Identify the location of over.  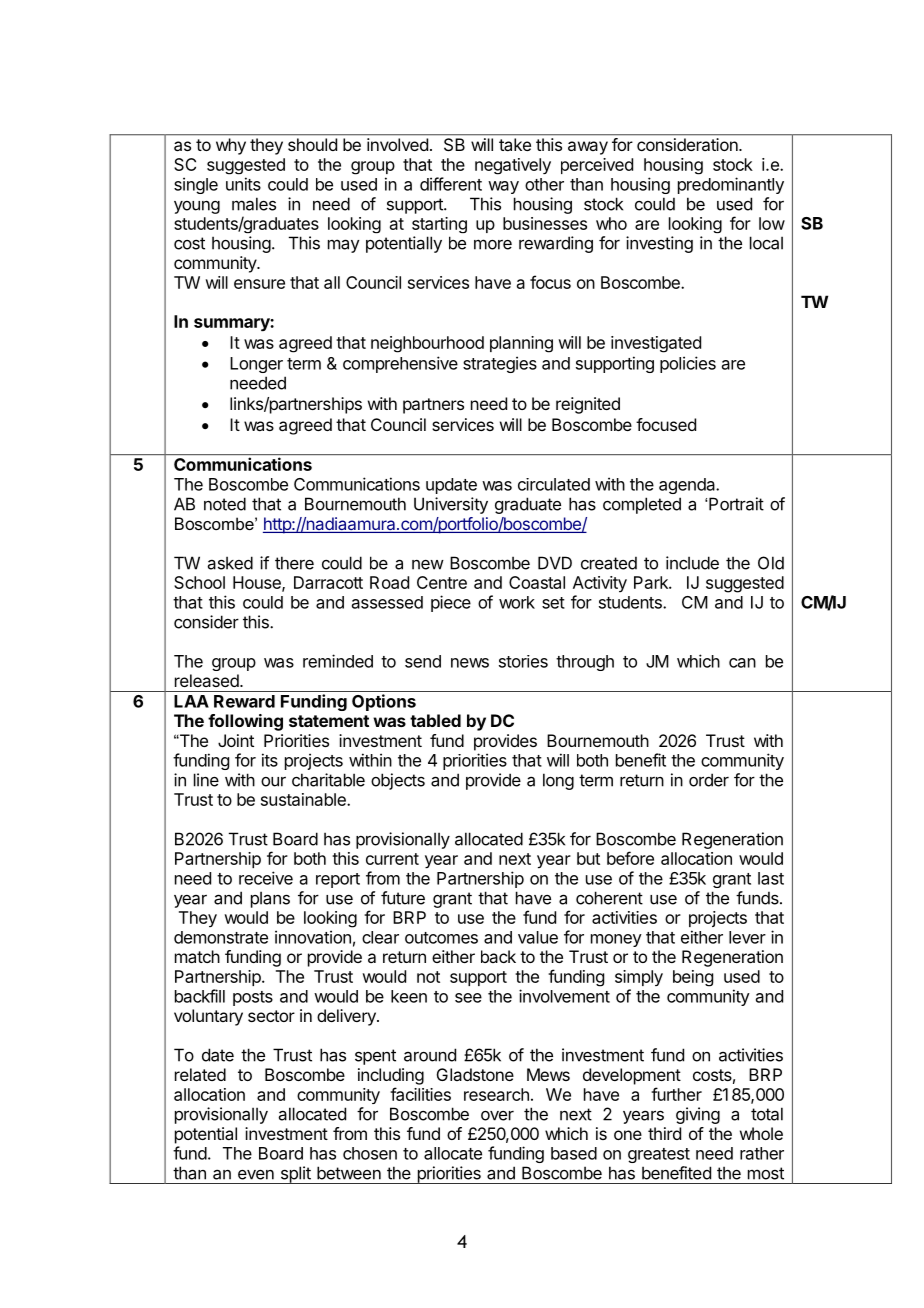
(497, 1116).
